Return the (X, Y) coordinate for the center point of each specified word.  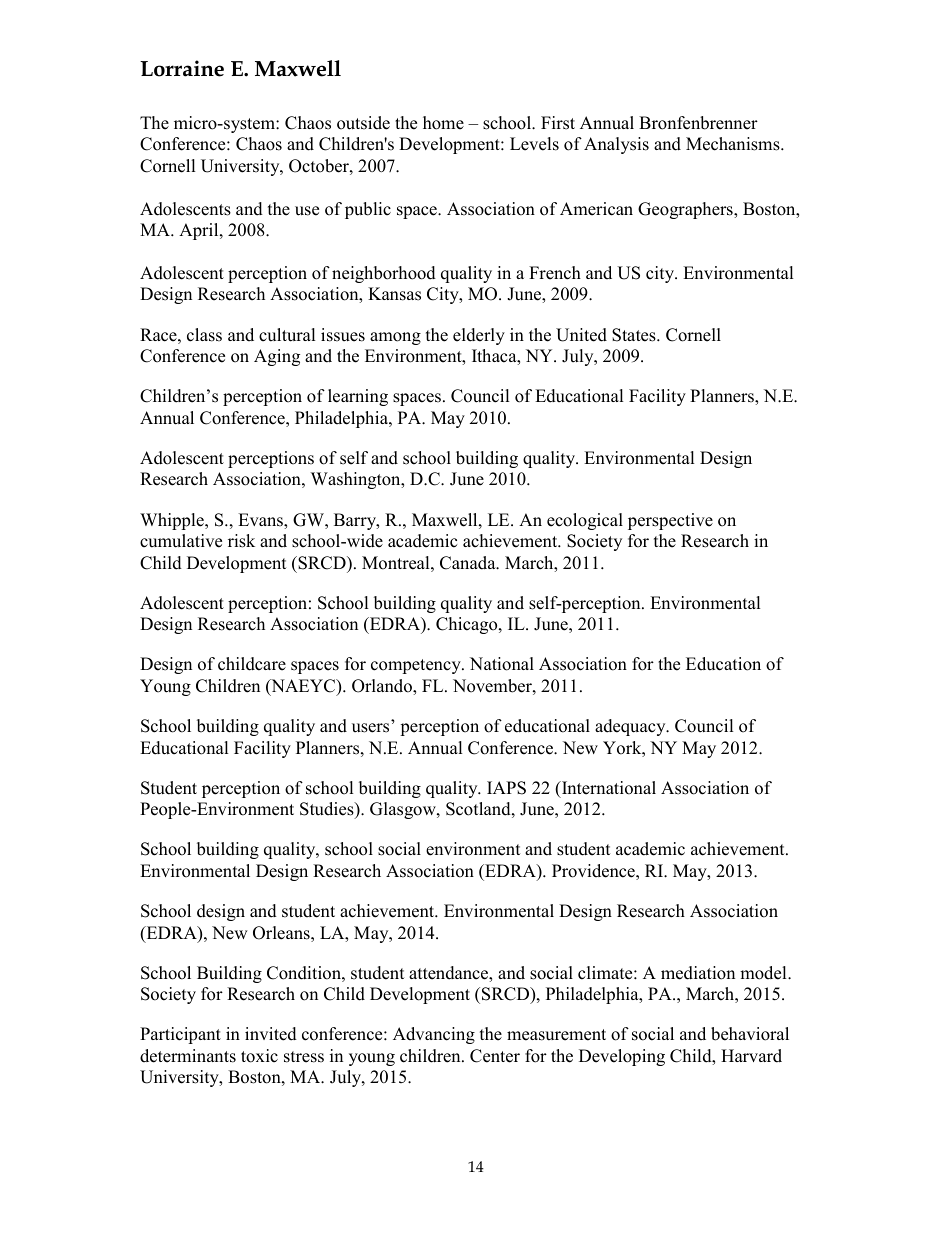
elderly (479, 336)
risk (241, 541)
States (635, 335)
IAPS (506, 788)
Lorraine (182, 68)
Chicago (468, 625)
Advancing (434, 1035)
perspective (670, 521)
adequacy (631, 727)
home (443, 123)
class (204, 335)
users (370, 728)
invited (271, 1034)
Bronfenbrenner (698, 123)
